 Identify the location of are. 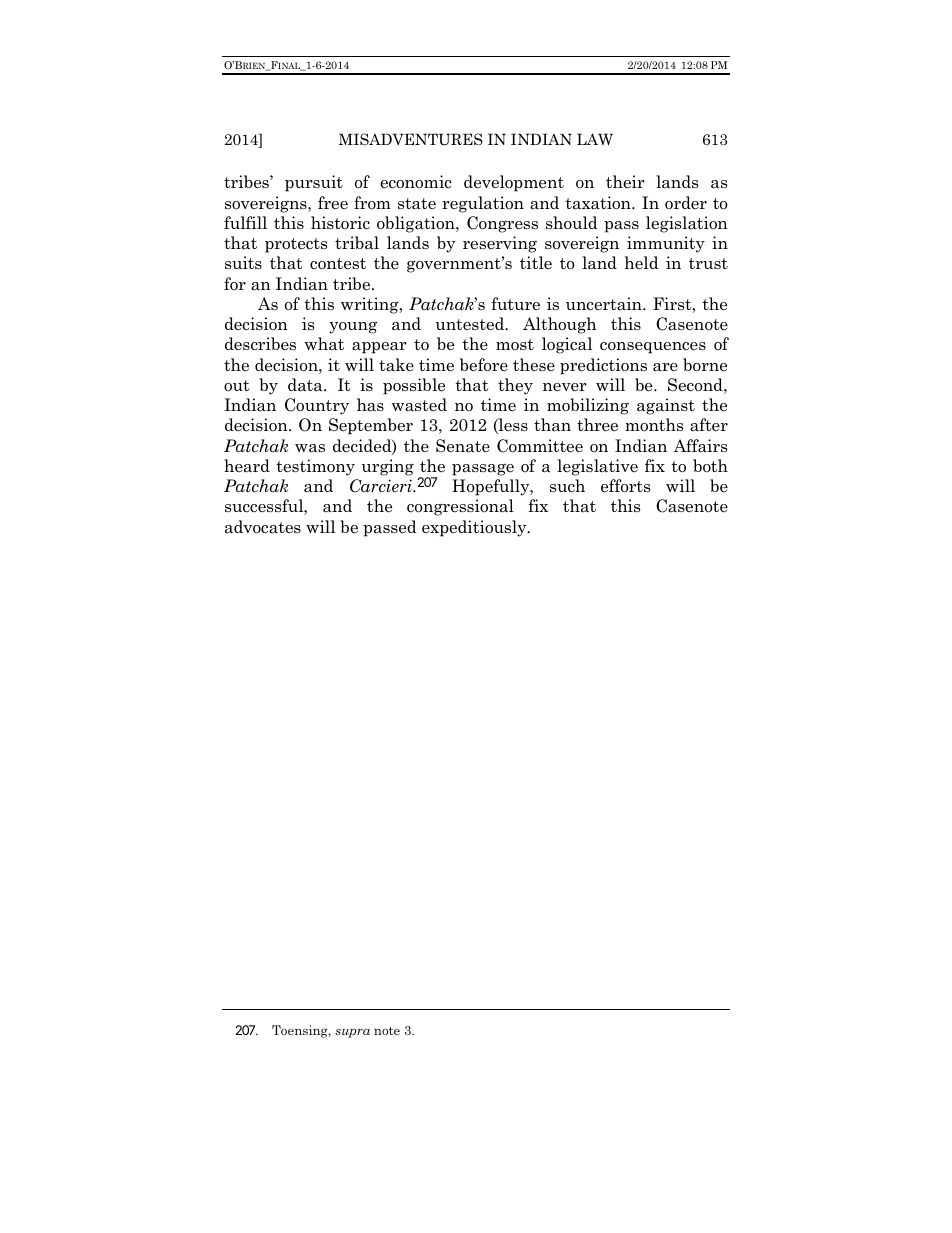
(665, 367).
